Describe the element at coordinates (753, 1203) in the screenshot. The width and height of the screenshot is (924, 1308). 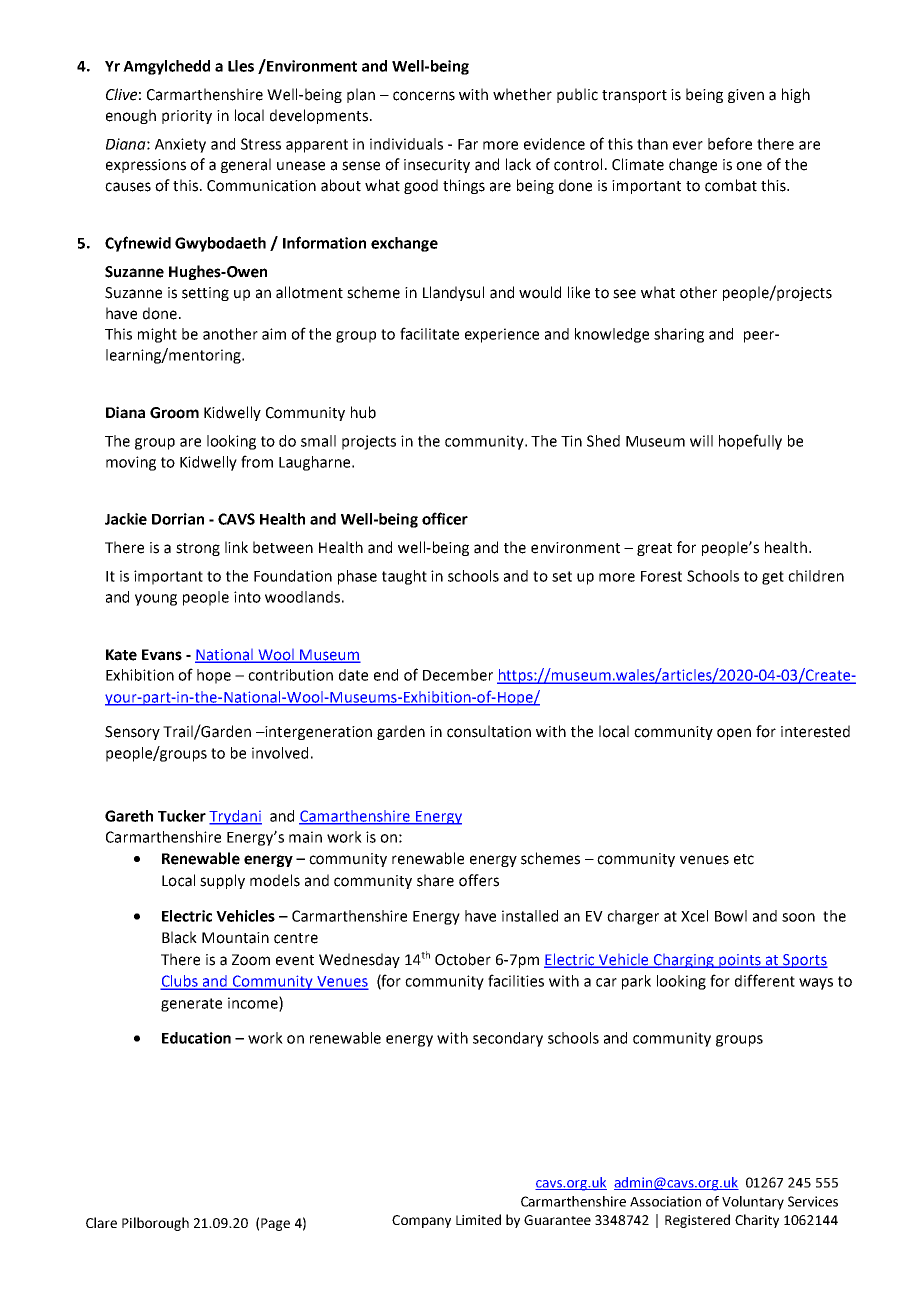
I see `Voluntary` at that location.
